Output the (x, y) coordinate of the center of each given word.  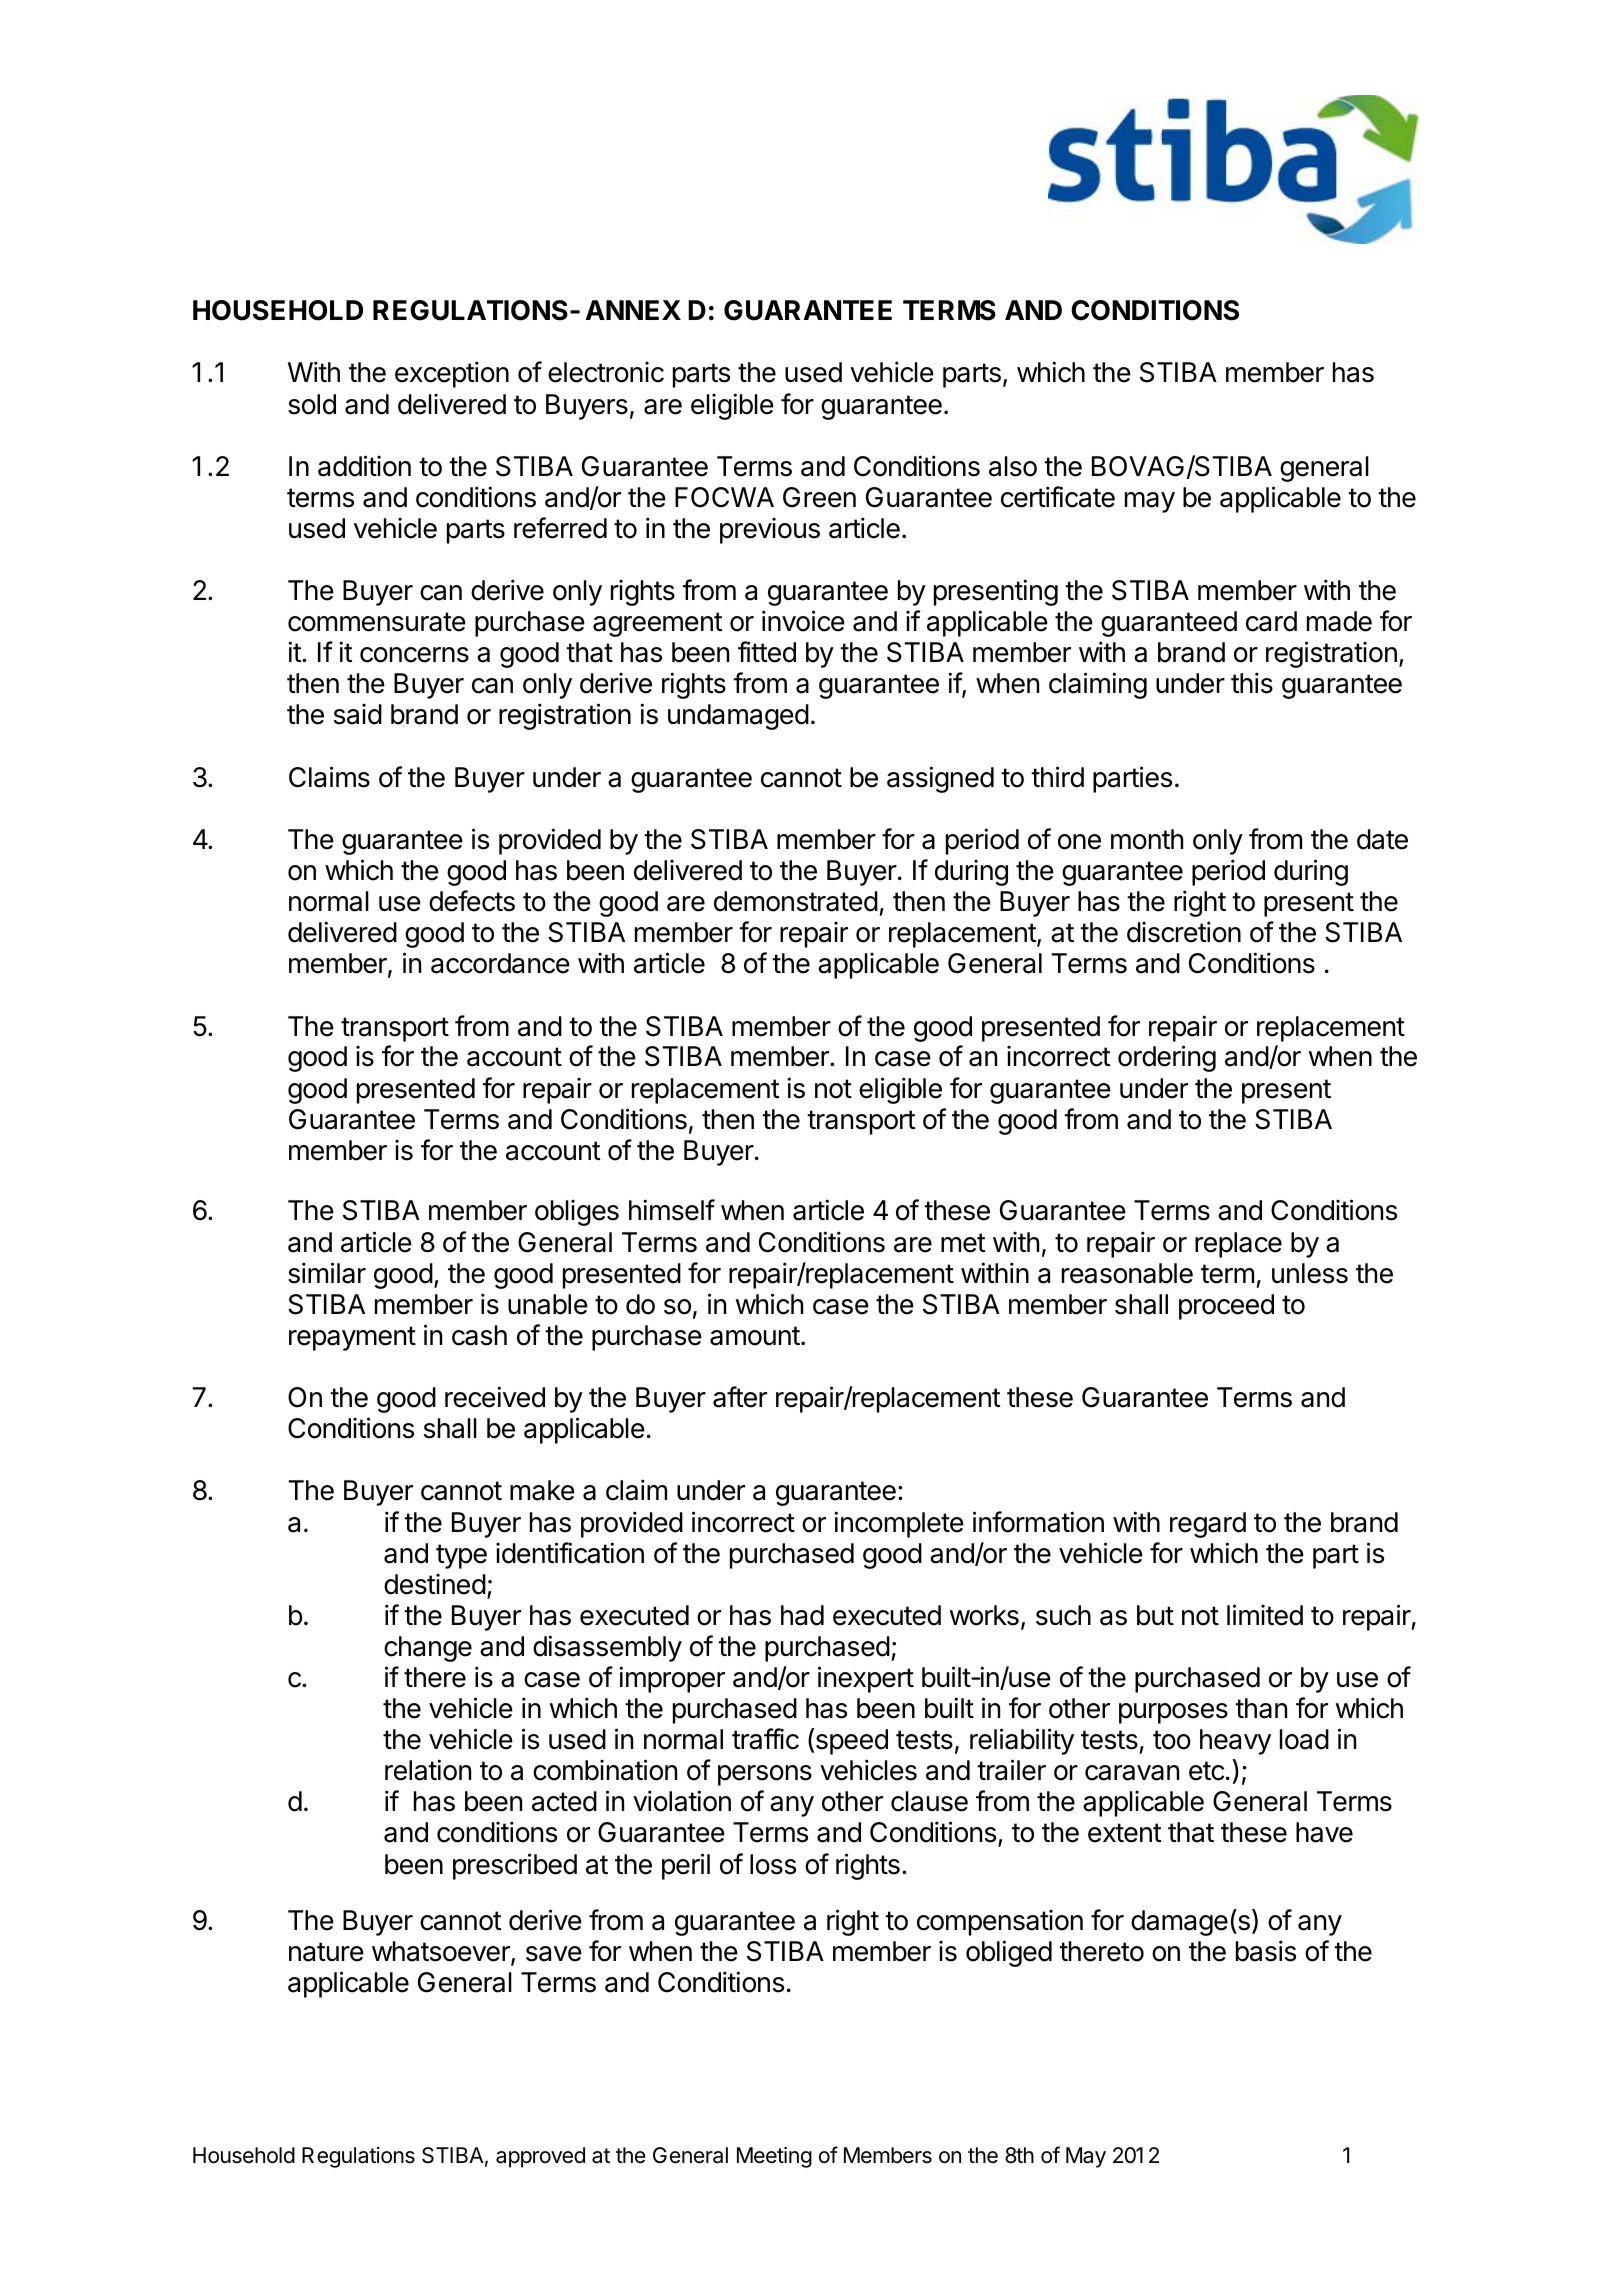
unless (1310, 1273)
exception (452, 374)
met (963, 1243)
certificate (1058, 497)
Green (819, 497)
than (1261, 1708)
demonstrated (796, 901)
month (1147, 839)
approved (540, 2157)
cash (479, 1335)
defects (472, 901)
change (428, 1649)
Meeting (774, 2157)
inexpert (866, 1679)
